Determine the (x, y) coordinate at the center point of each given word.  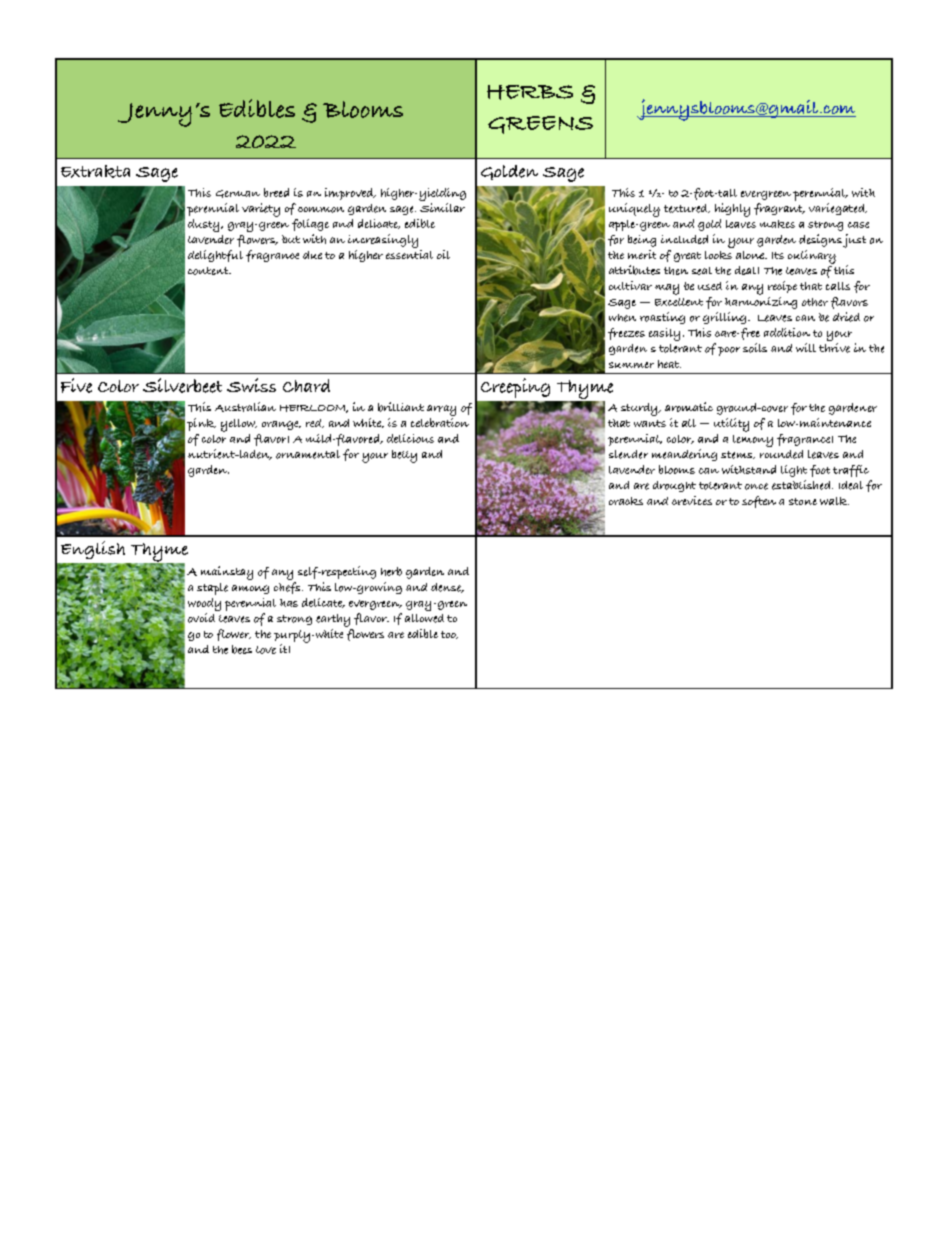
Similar (442, 207)
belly (404, 456)
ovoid (201, 618)
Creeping (515, 388)
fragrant (779, 209)
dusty (205, 225)
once (756, 486)
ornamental (308, 454)
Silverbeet (182, 385)
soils (755, 348)
